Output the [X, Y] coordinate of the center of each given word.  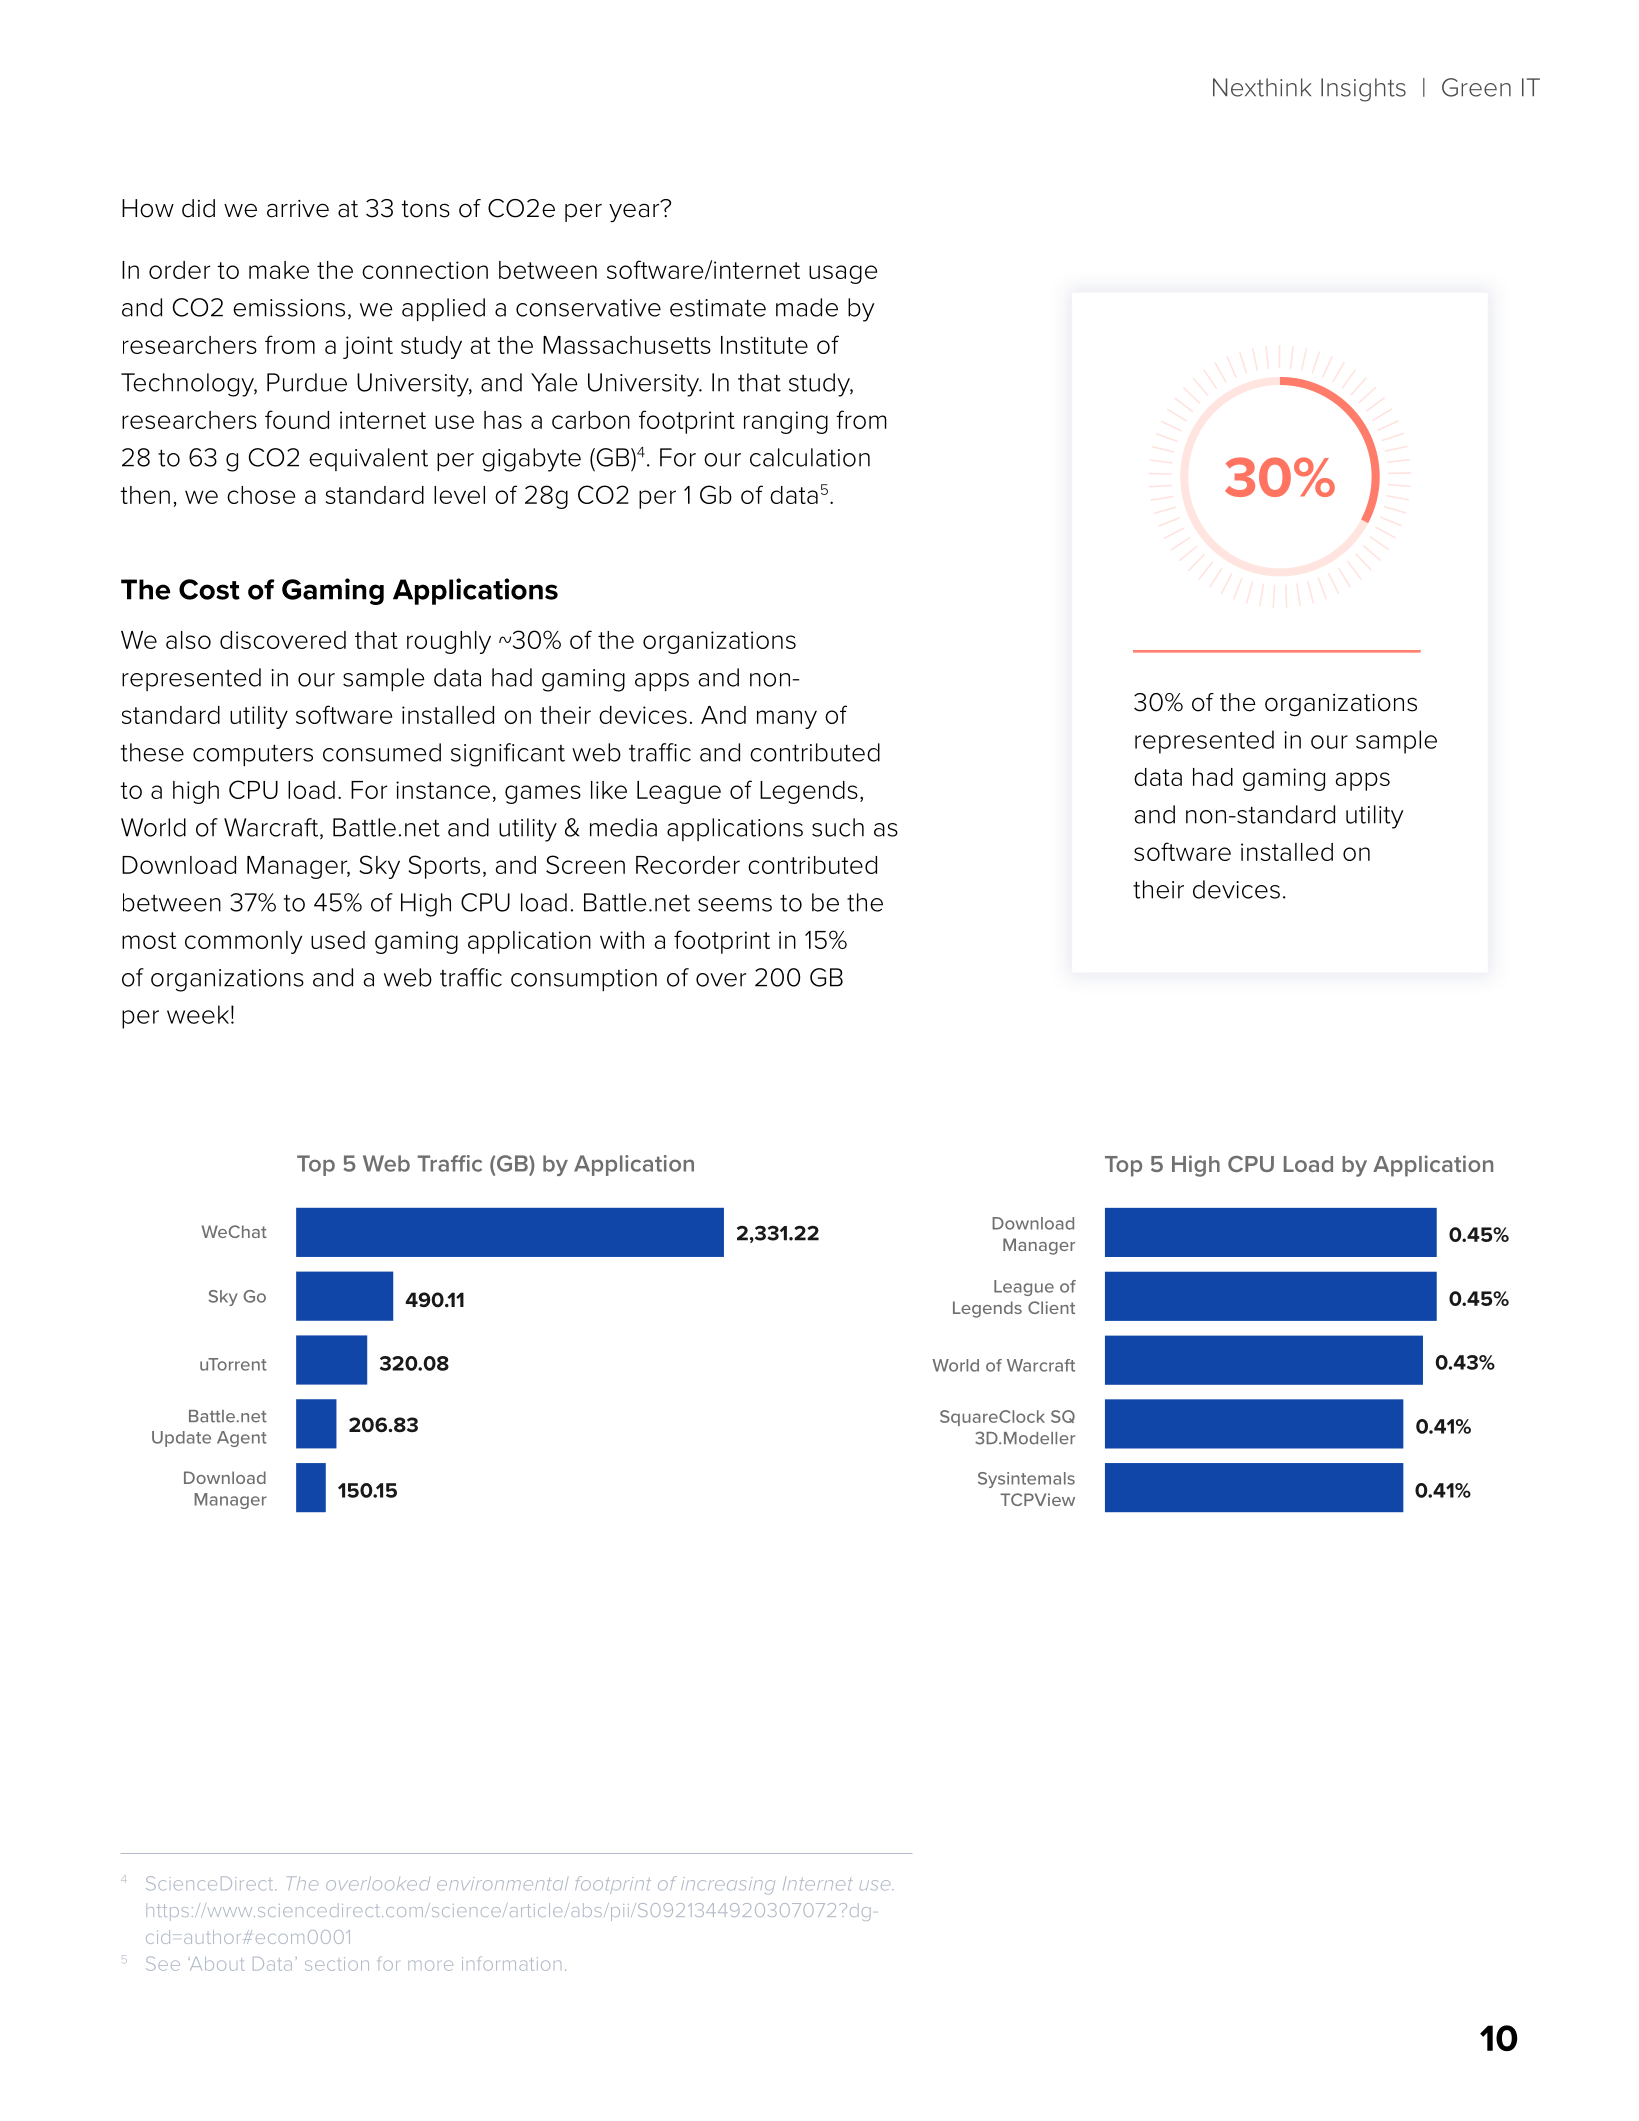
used [338, 940]
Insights [1363, 90]
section [337, 1964]
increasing [728, 1885]
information [511, 1964]
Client [1051, 1307]
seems [735, 905]
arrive [298, 209]
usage [843, 274]
